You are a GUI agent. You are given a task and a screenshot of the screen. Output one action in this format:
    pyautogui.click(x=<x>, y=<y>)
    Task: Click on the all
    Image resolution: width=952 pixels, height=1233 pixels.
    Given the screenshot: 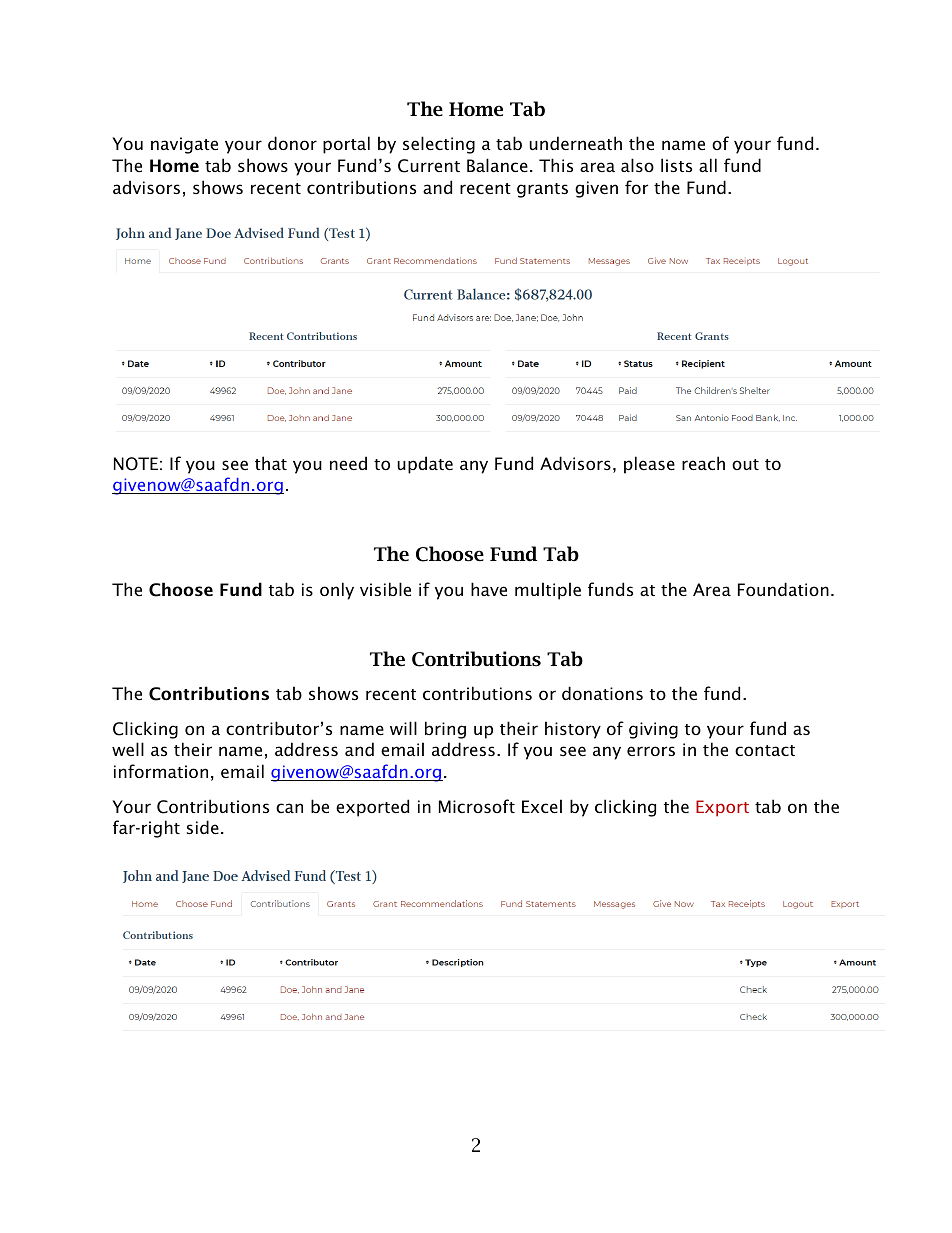 What is the action you would take?
    pyautogui.click(x=708, y=165)
